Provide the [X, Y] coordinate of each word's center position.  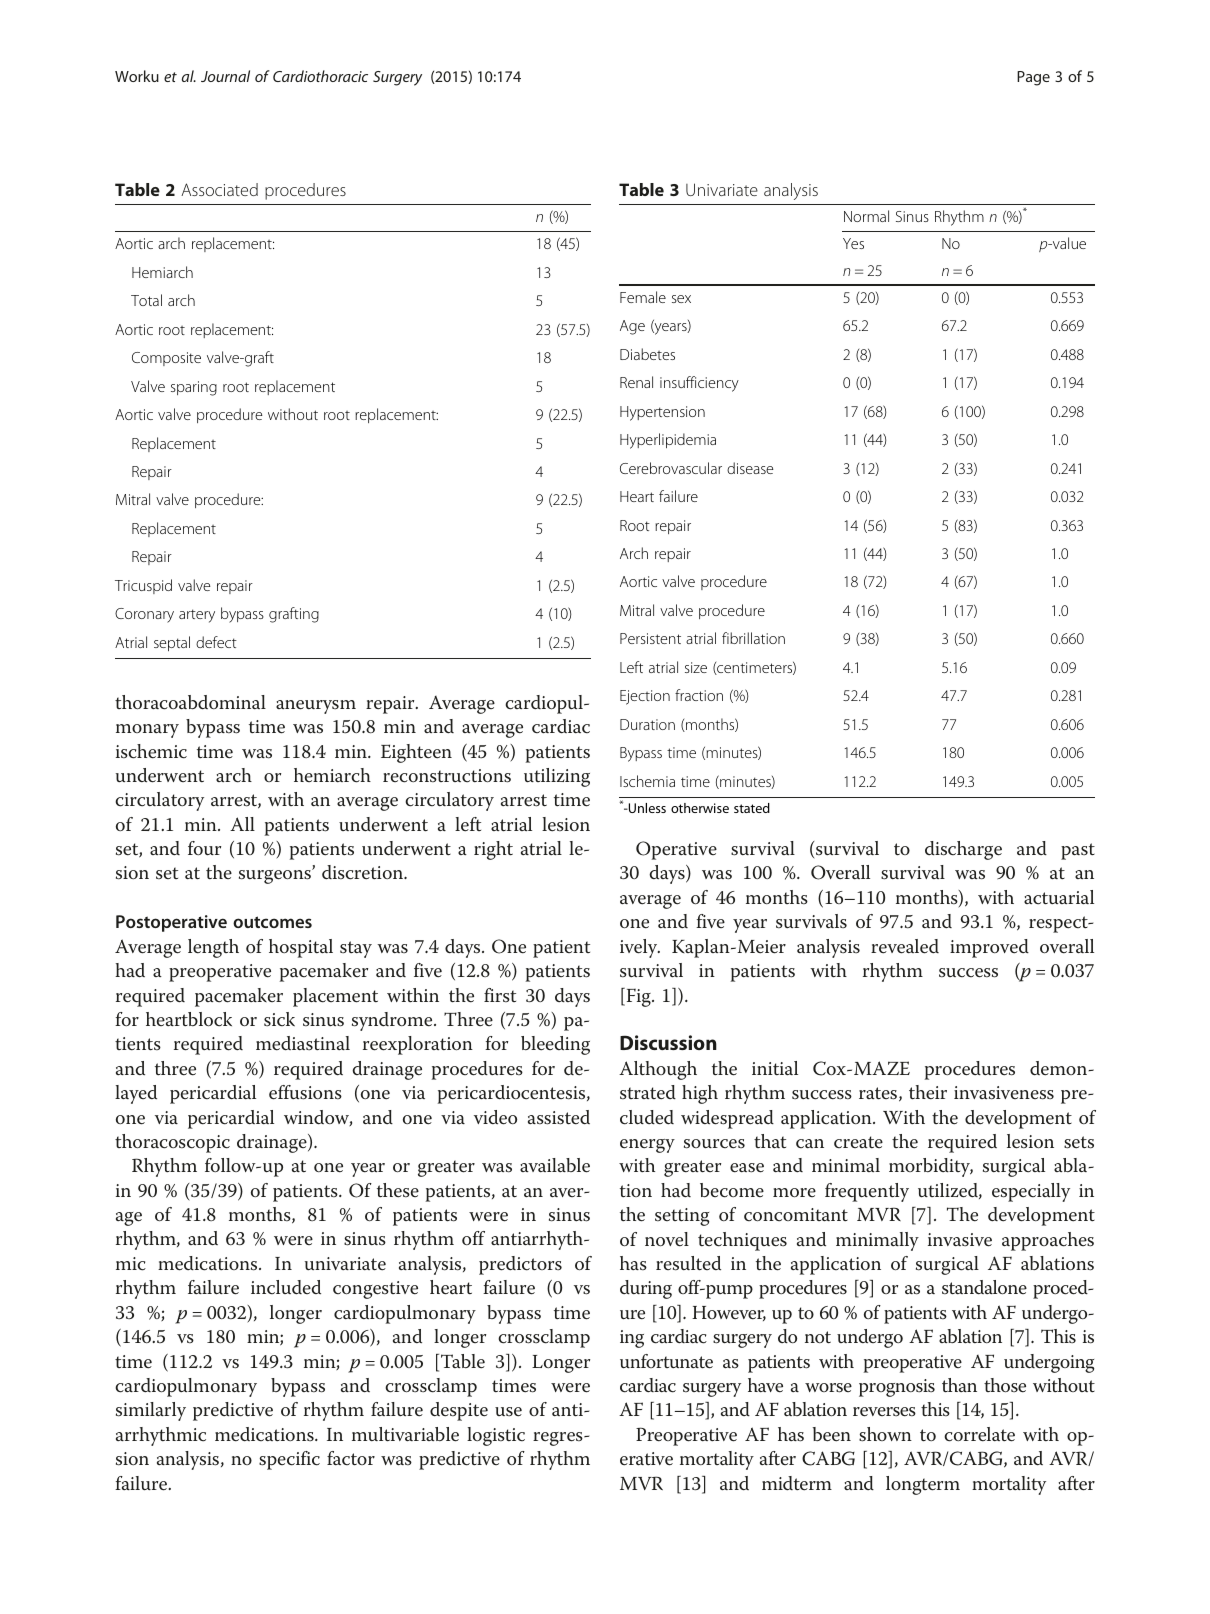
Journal [225, 76]
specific [289, 1460]
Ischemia [647, 781]
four [204, 848]
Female [643, 297]
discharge [963, 850]
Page [1033, 78]
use [508, 1412]
